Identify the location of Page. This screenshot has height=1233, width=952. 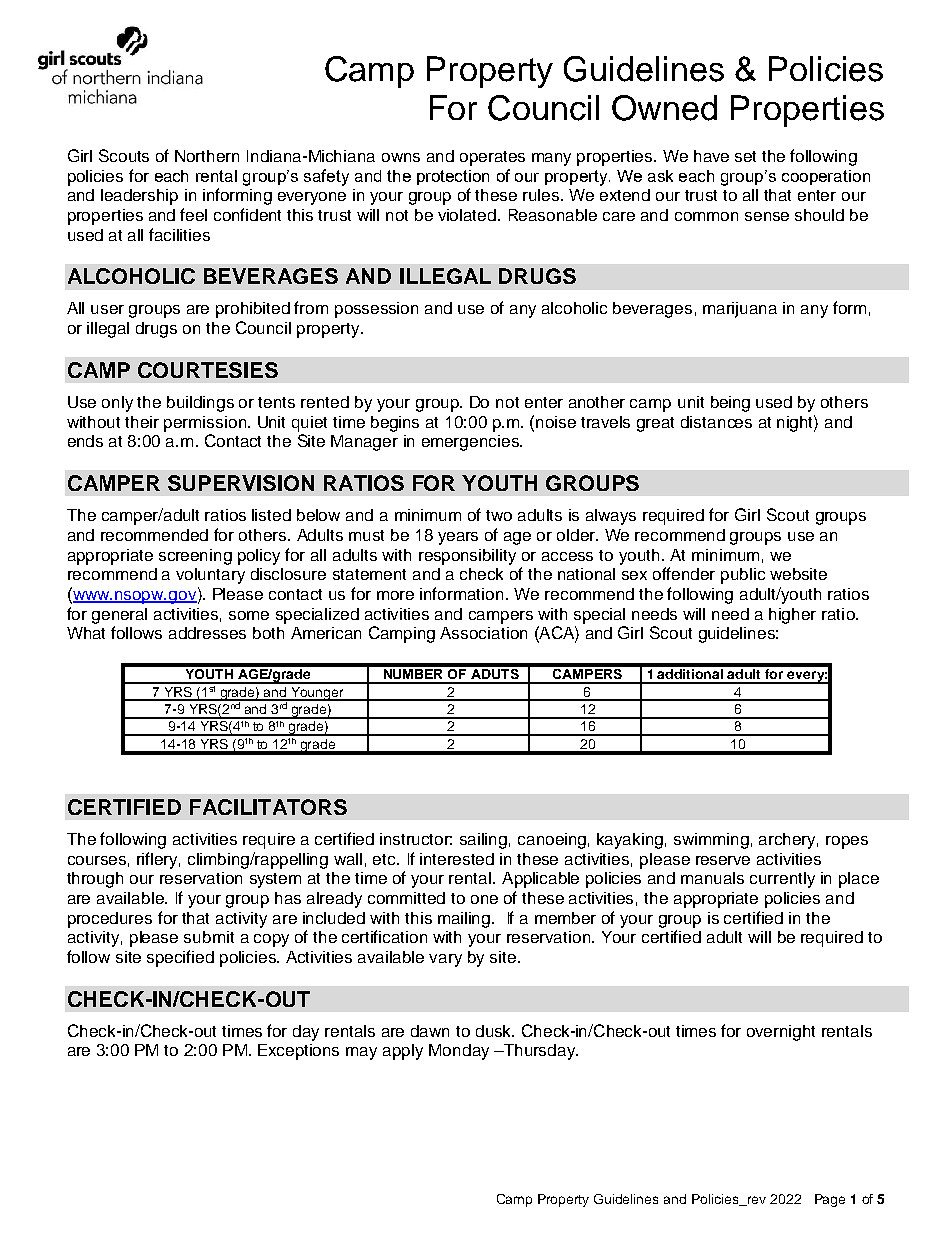
(830, 1200).
